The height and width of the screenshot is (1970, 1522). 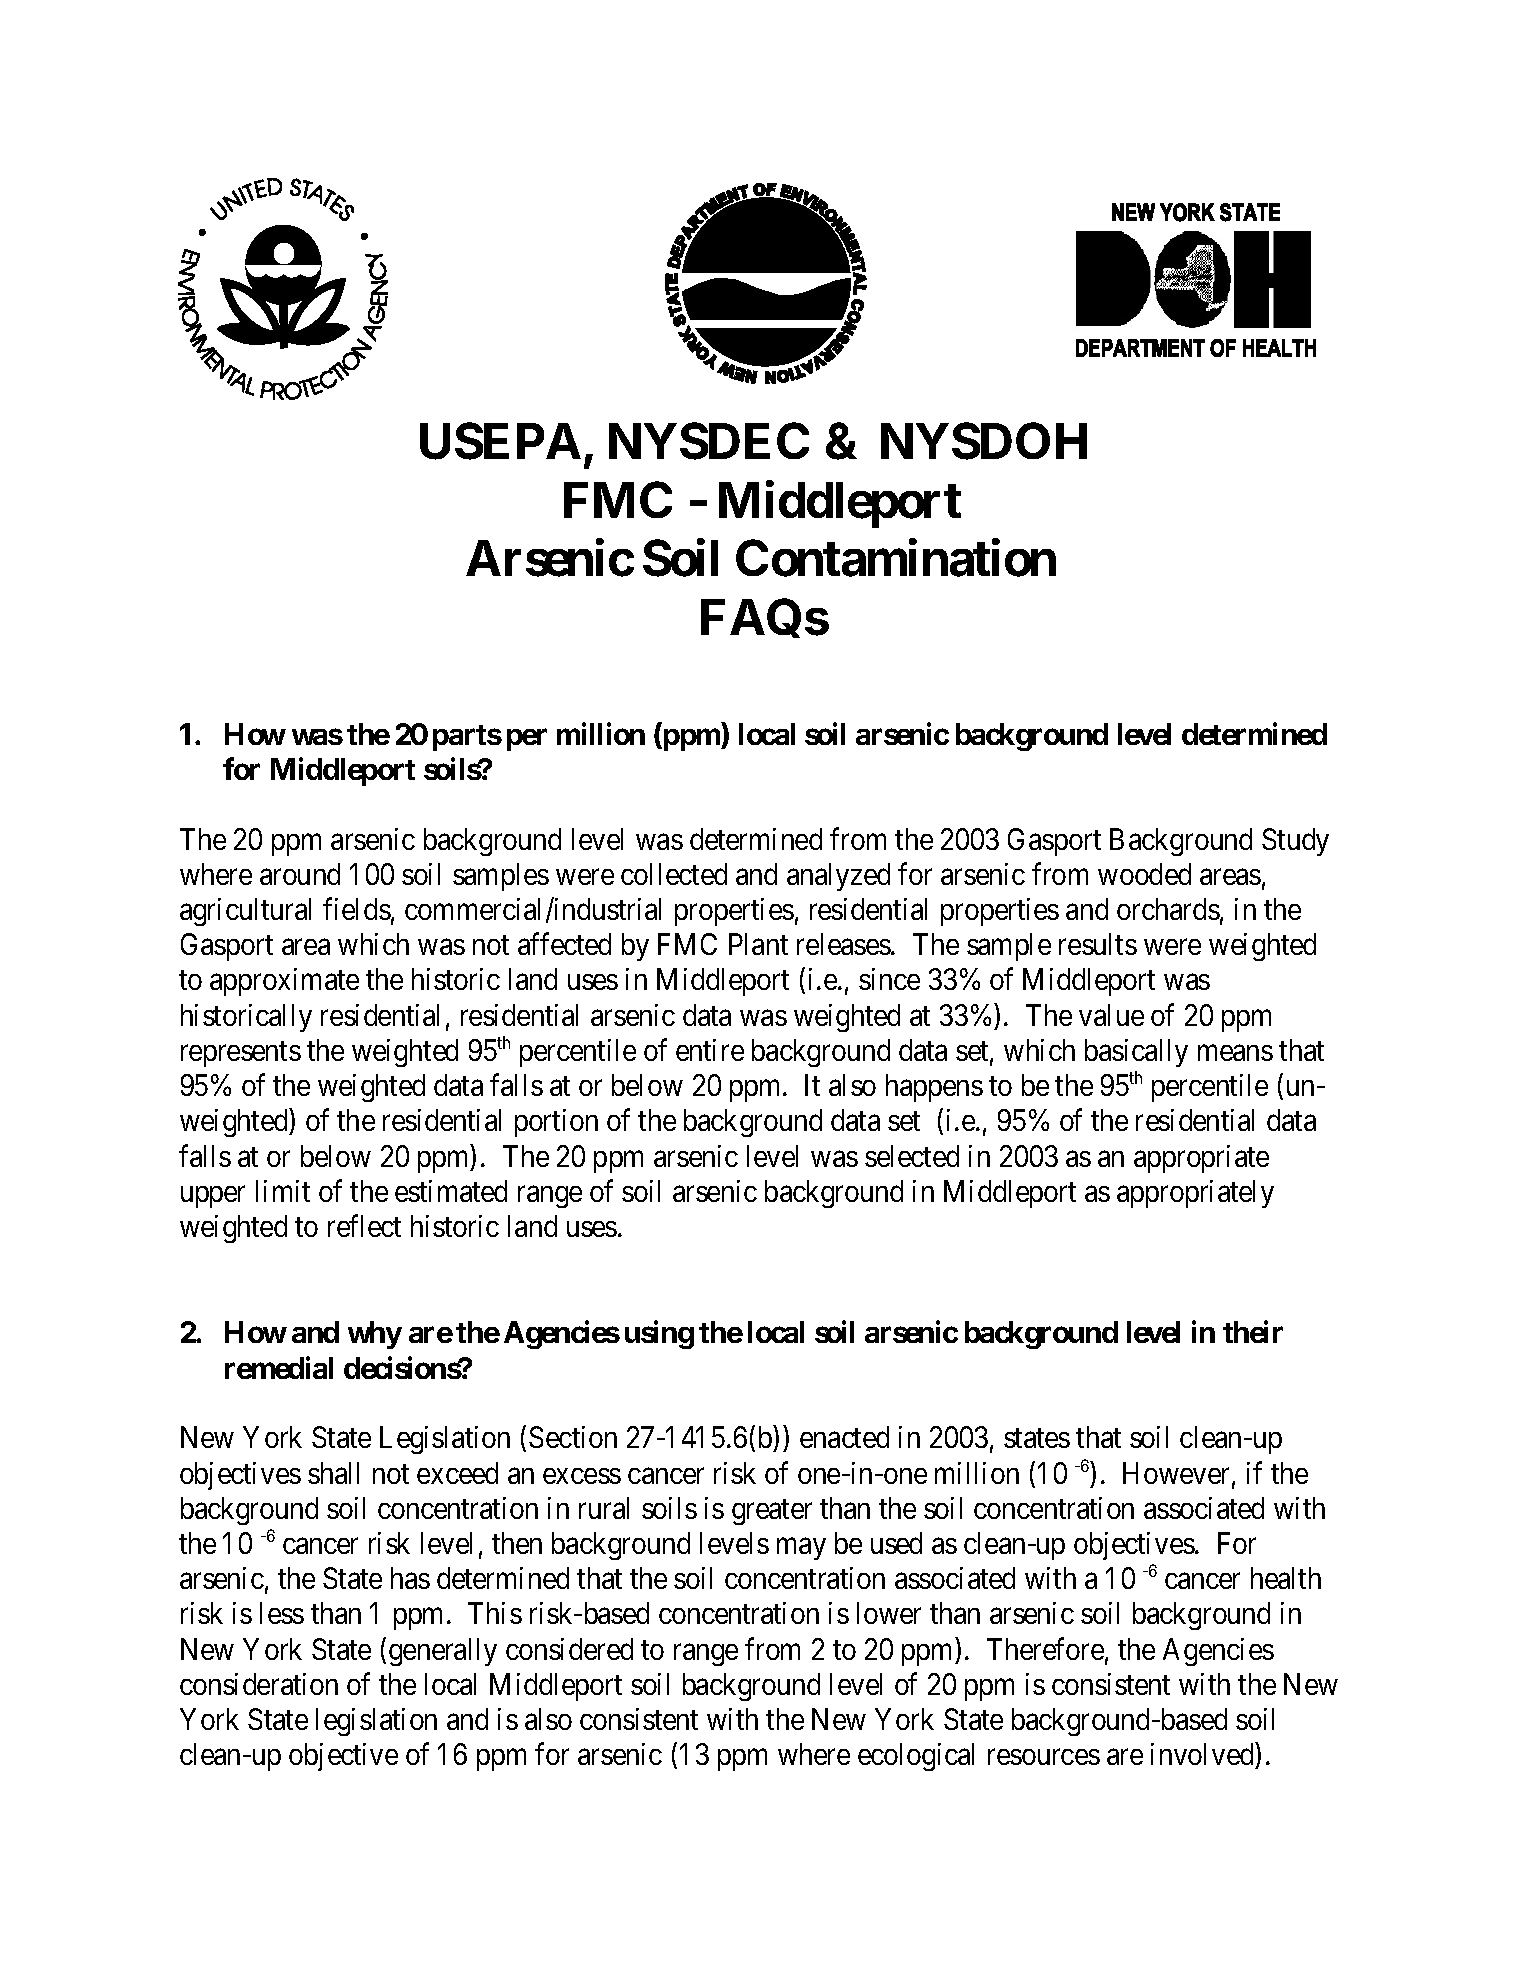 I want to click on Contamination, so click(x=896, y=558).
